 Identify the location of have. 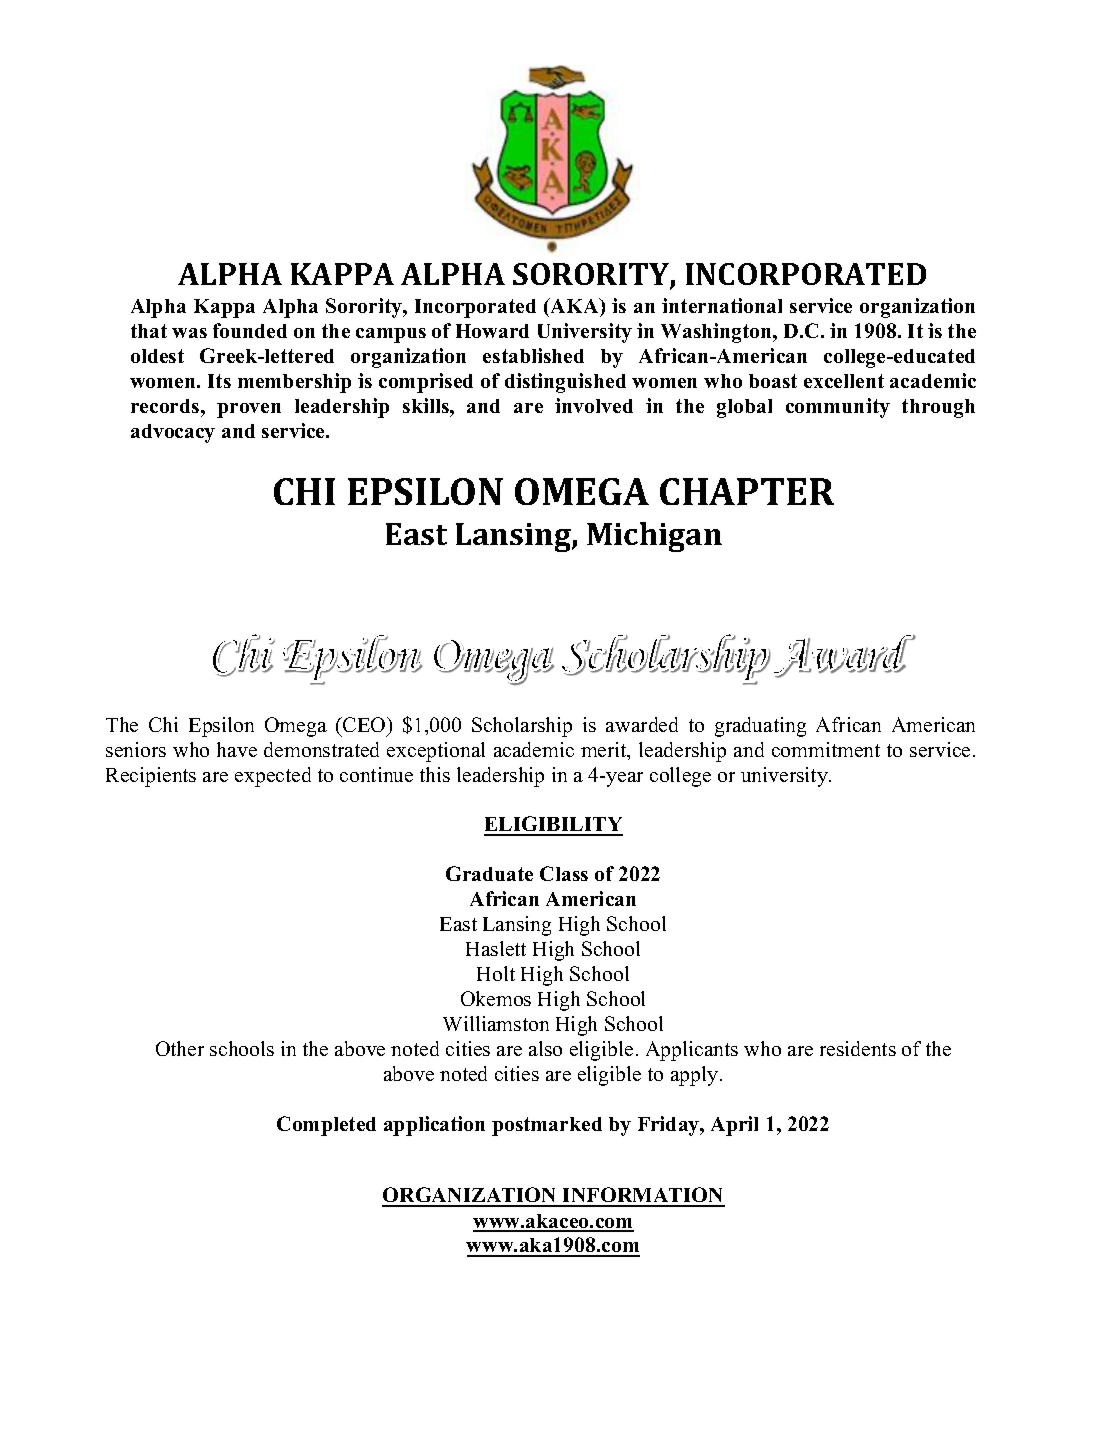
(237, 749).
